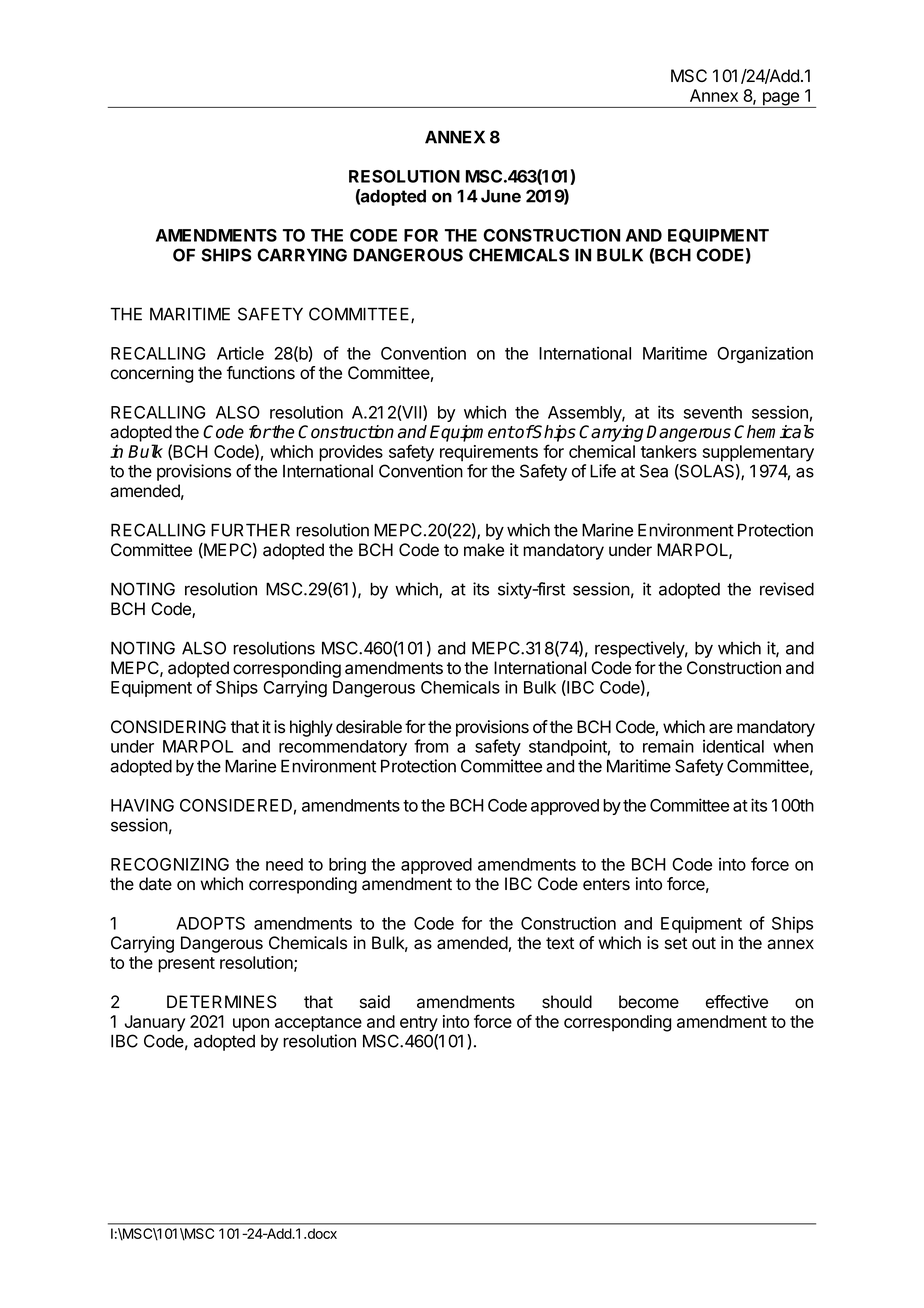 Image resolution: width=924 pixels, height=1308 pixels. What do you see at coordinates (780, 100) in the document?
I see `page` at bounding box center [780, 100].
